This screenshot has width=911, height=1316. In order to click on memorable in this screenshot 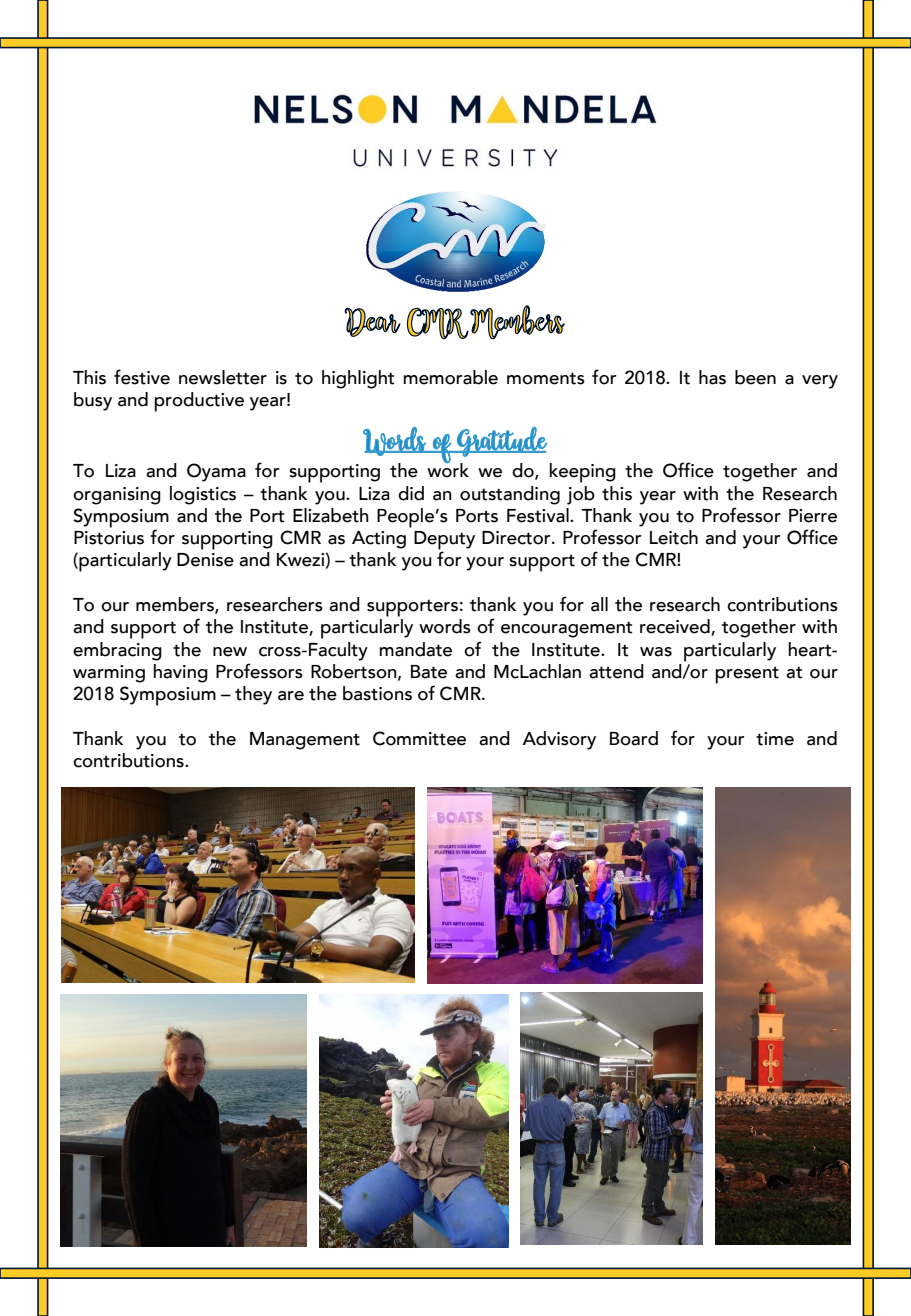, I will do `click(450, 377)`.
